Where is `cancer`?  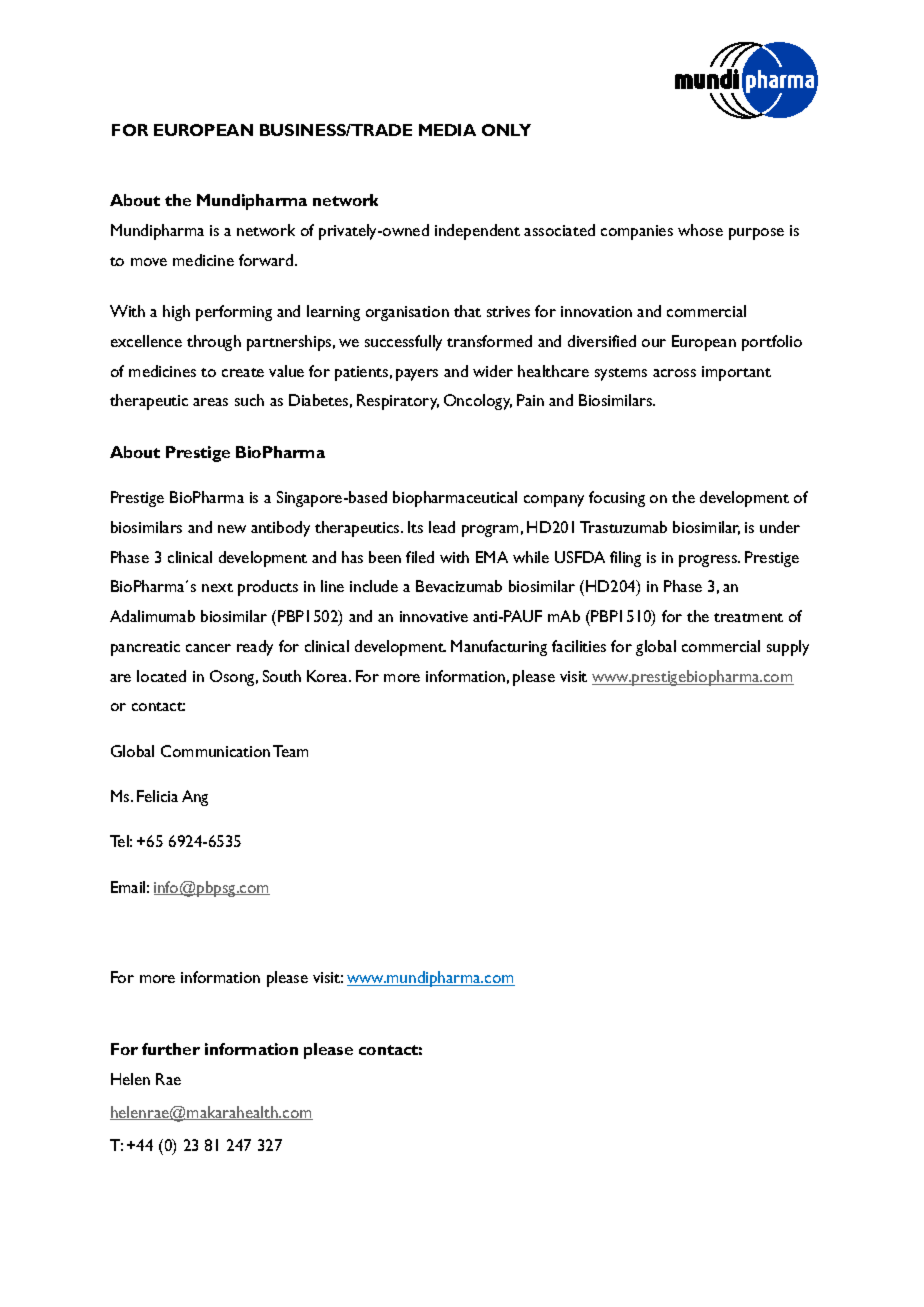
cancer is located at coordinates (208, 648).
